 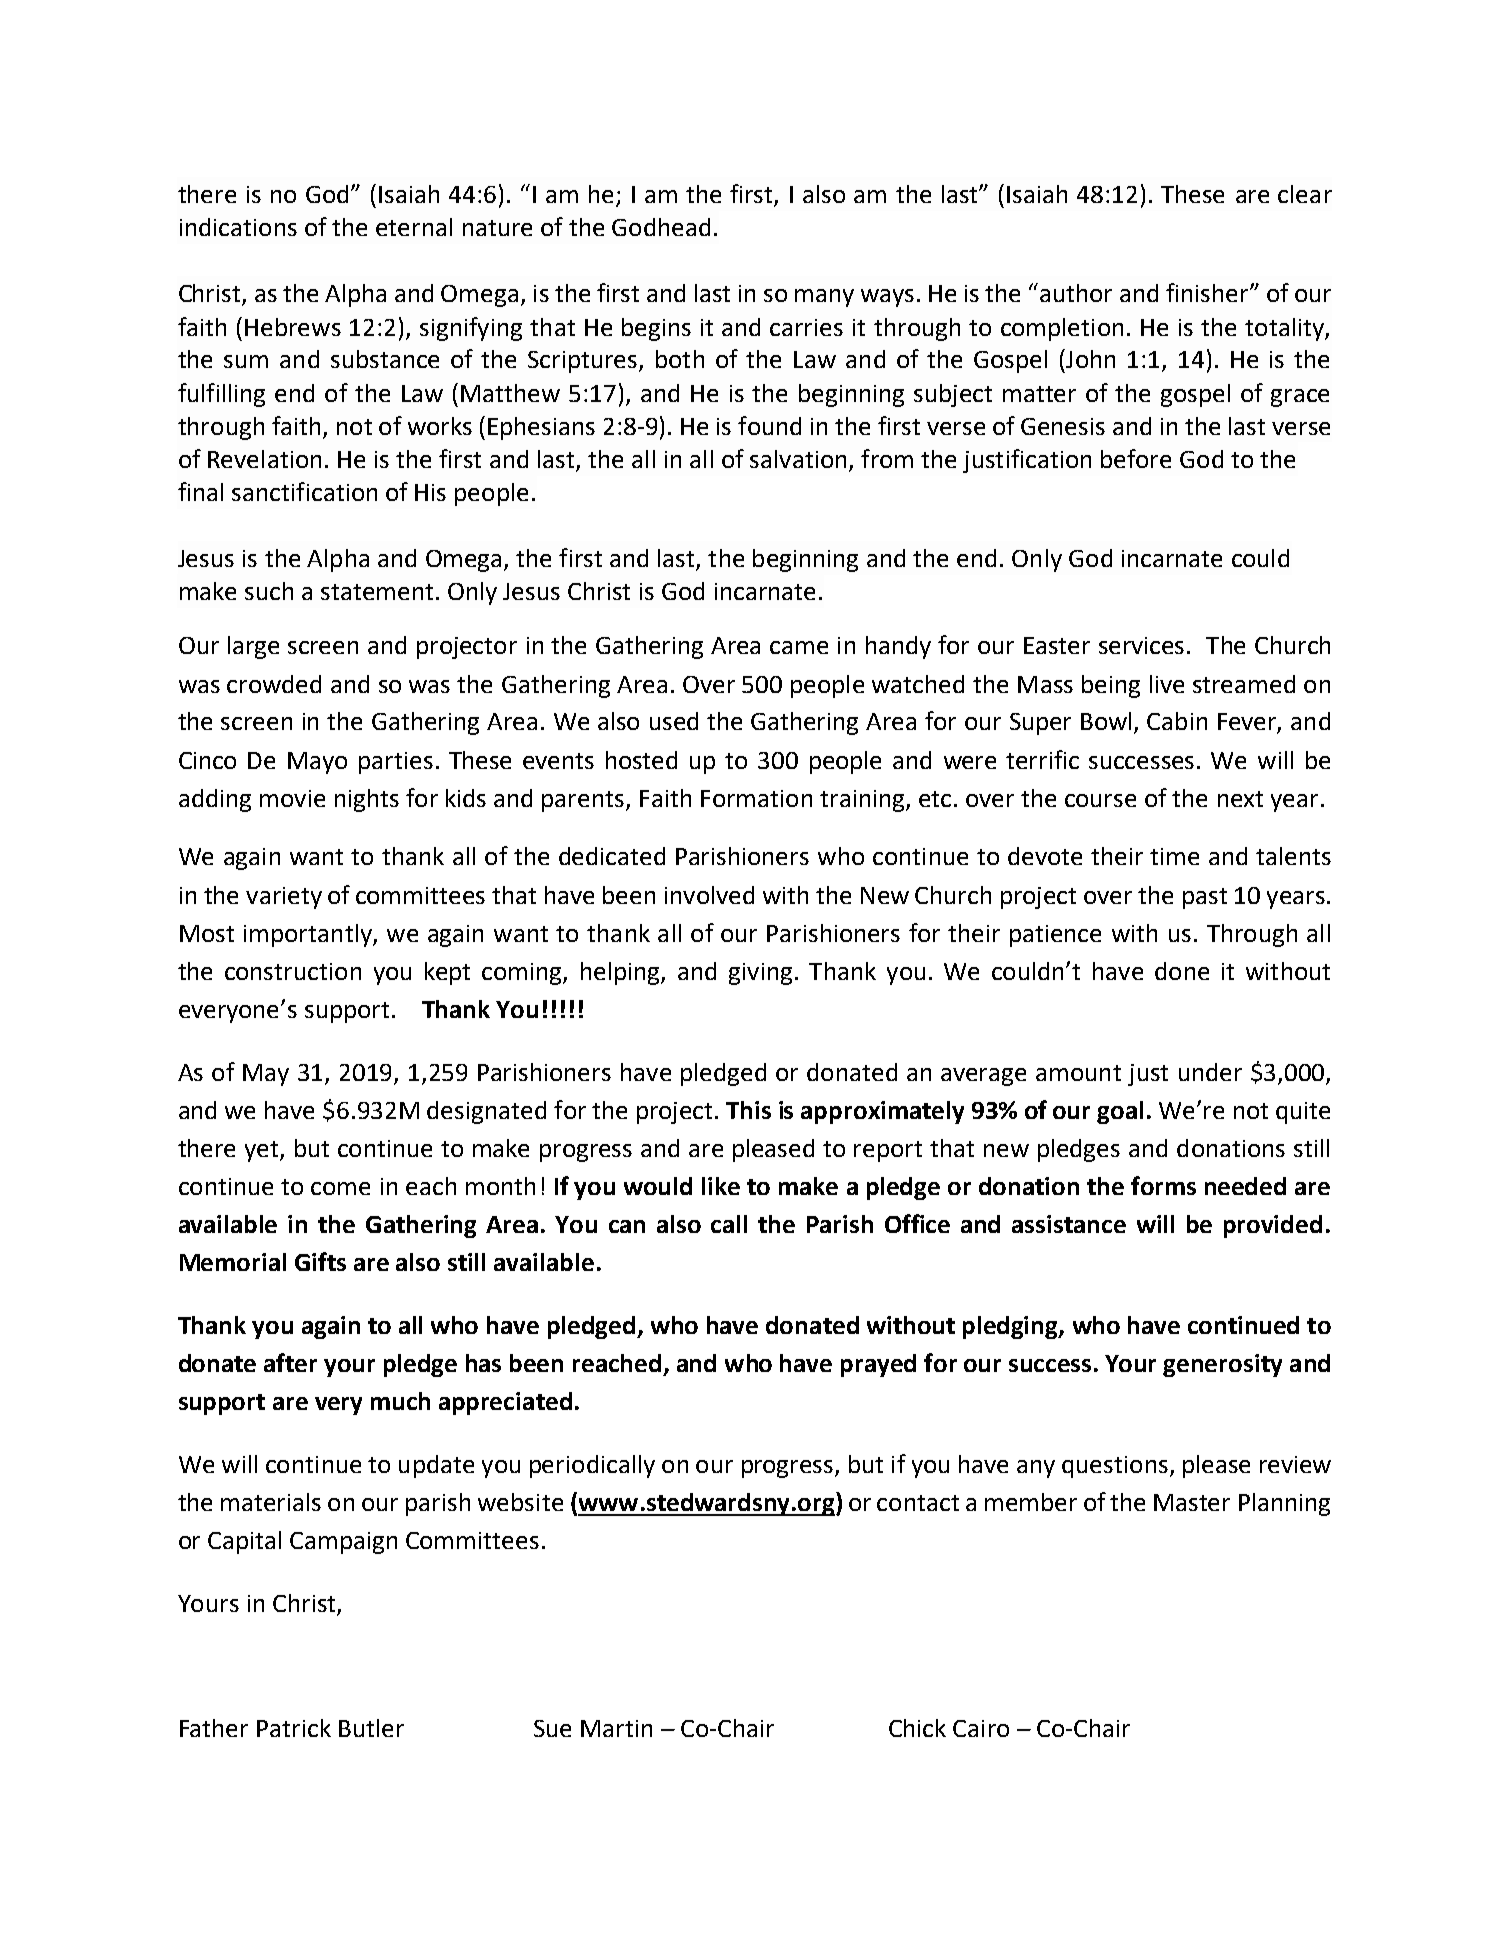 I want to click on used, so click(x=674, y=721).
